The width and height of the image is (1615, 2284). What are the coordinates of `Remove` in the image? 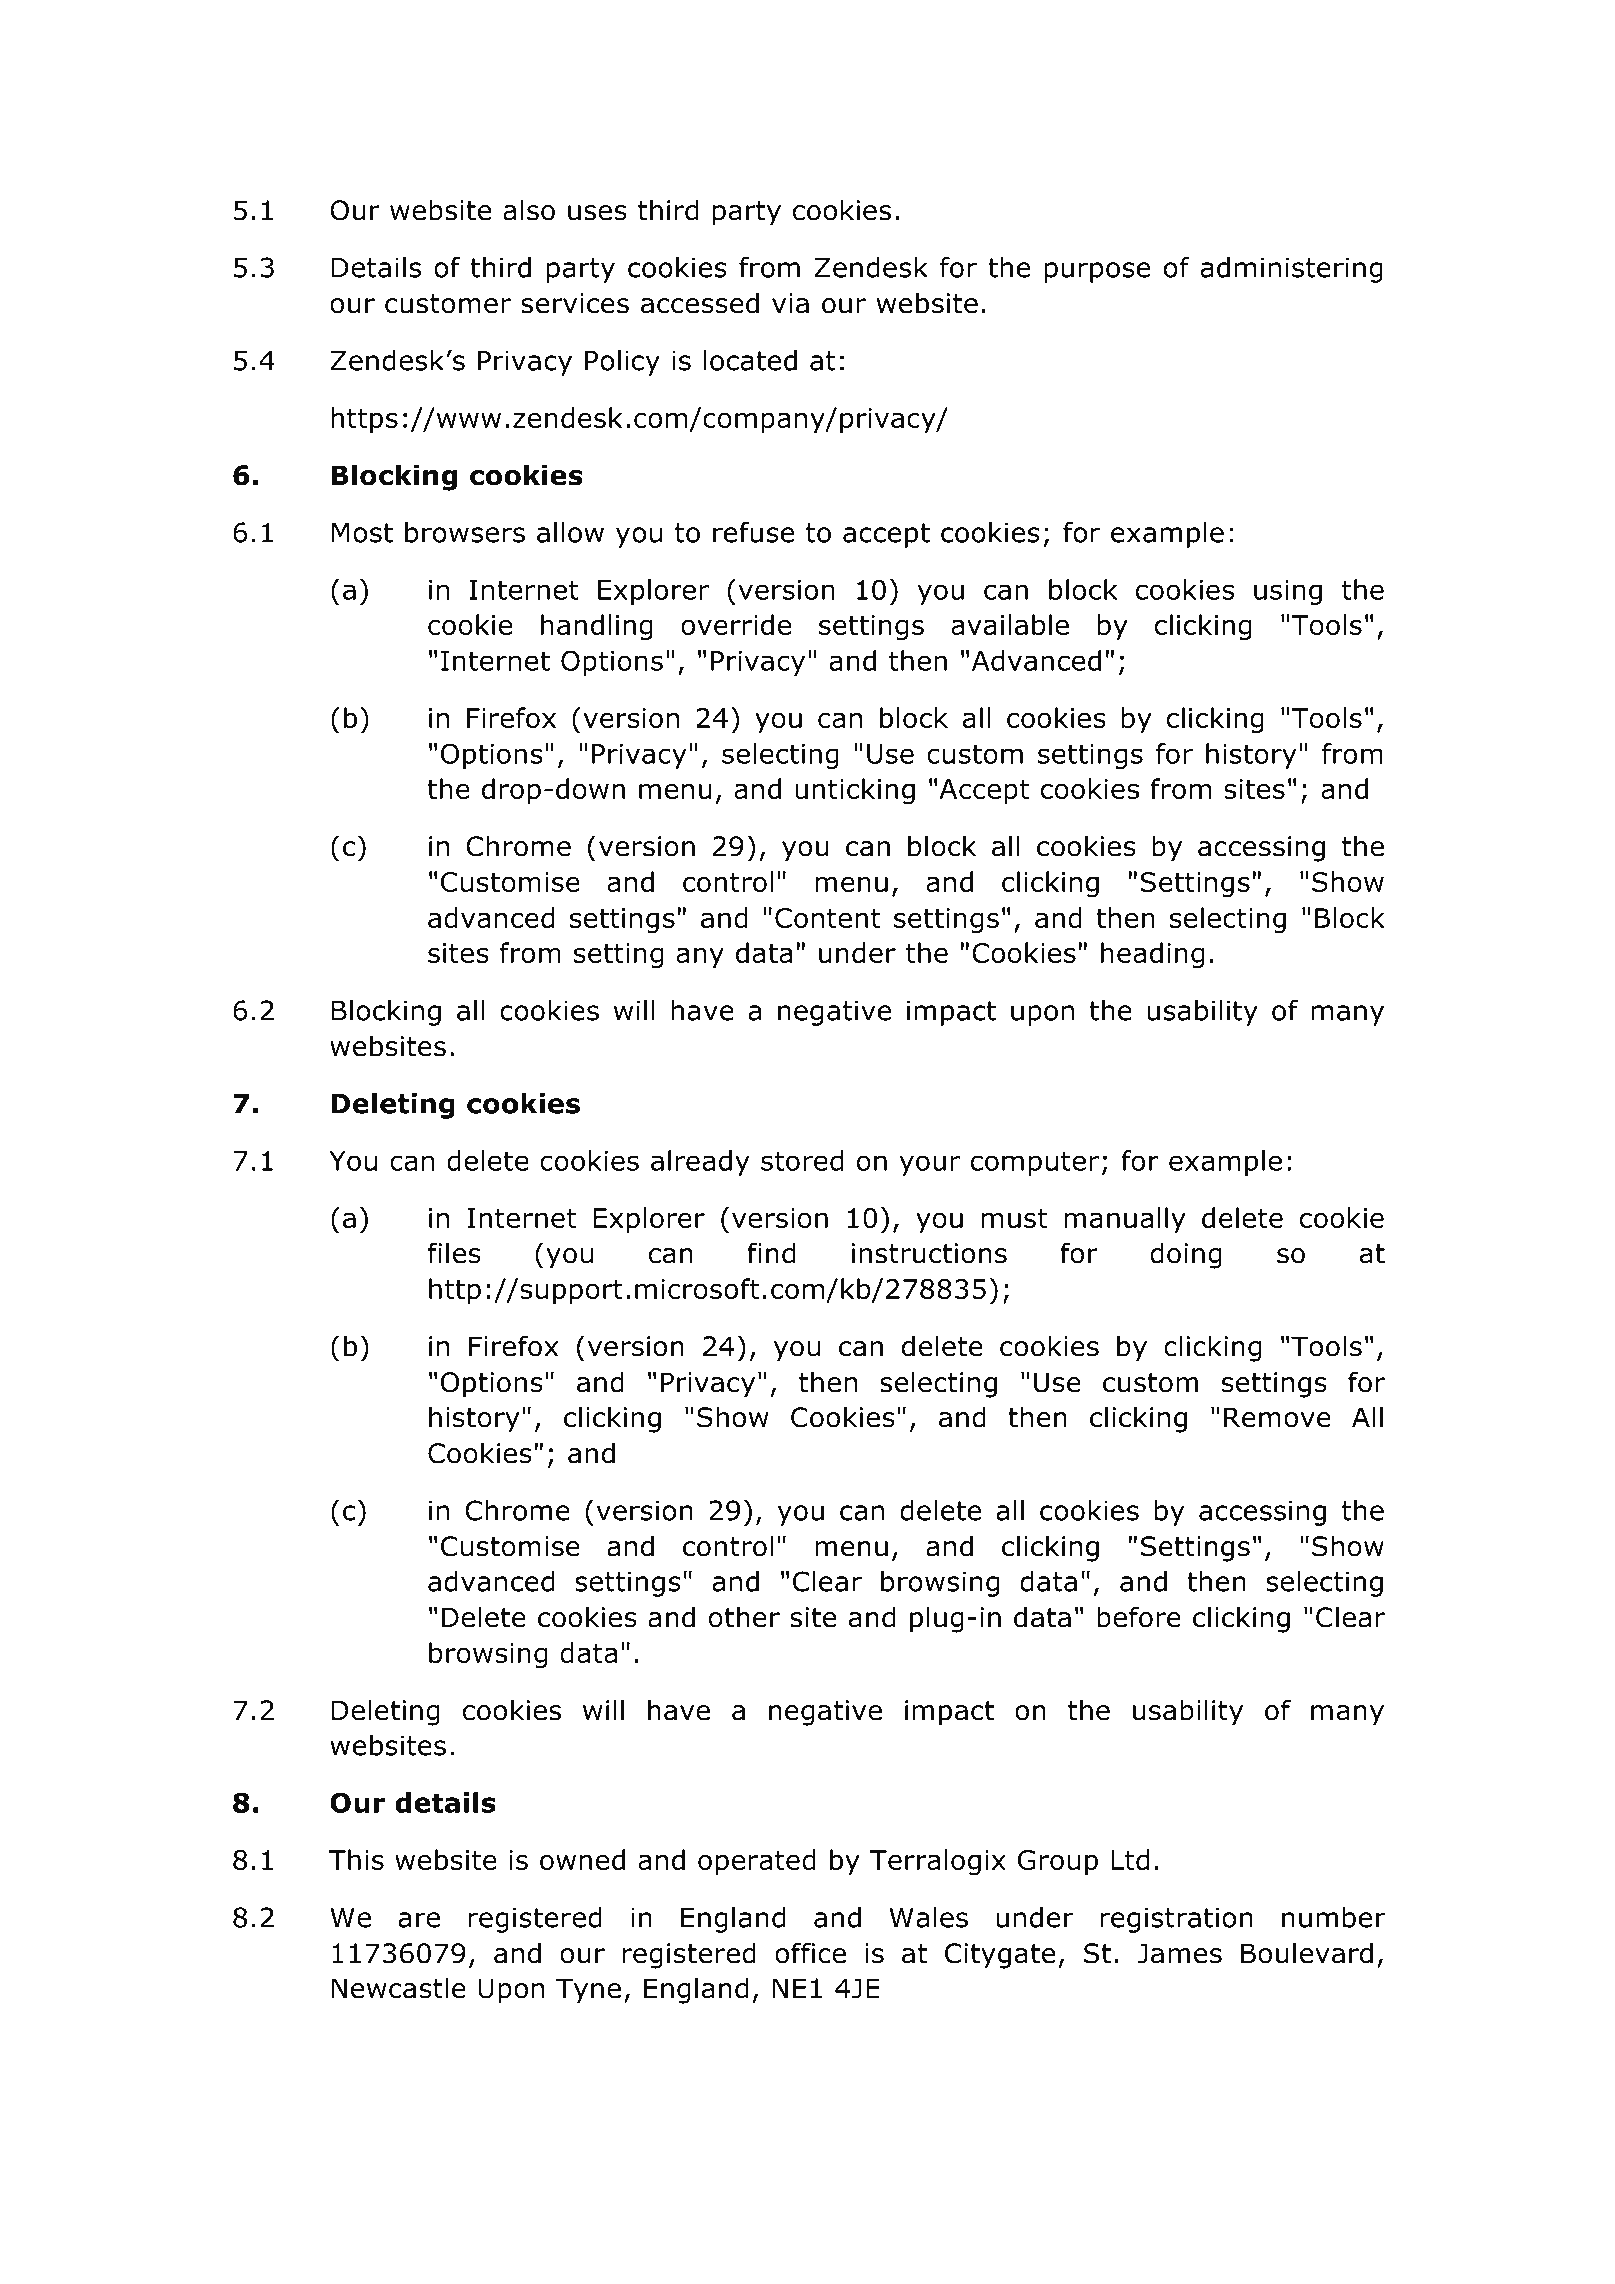 It's located at (1277, 1417).
